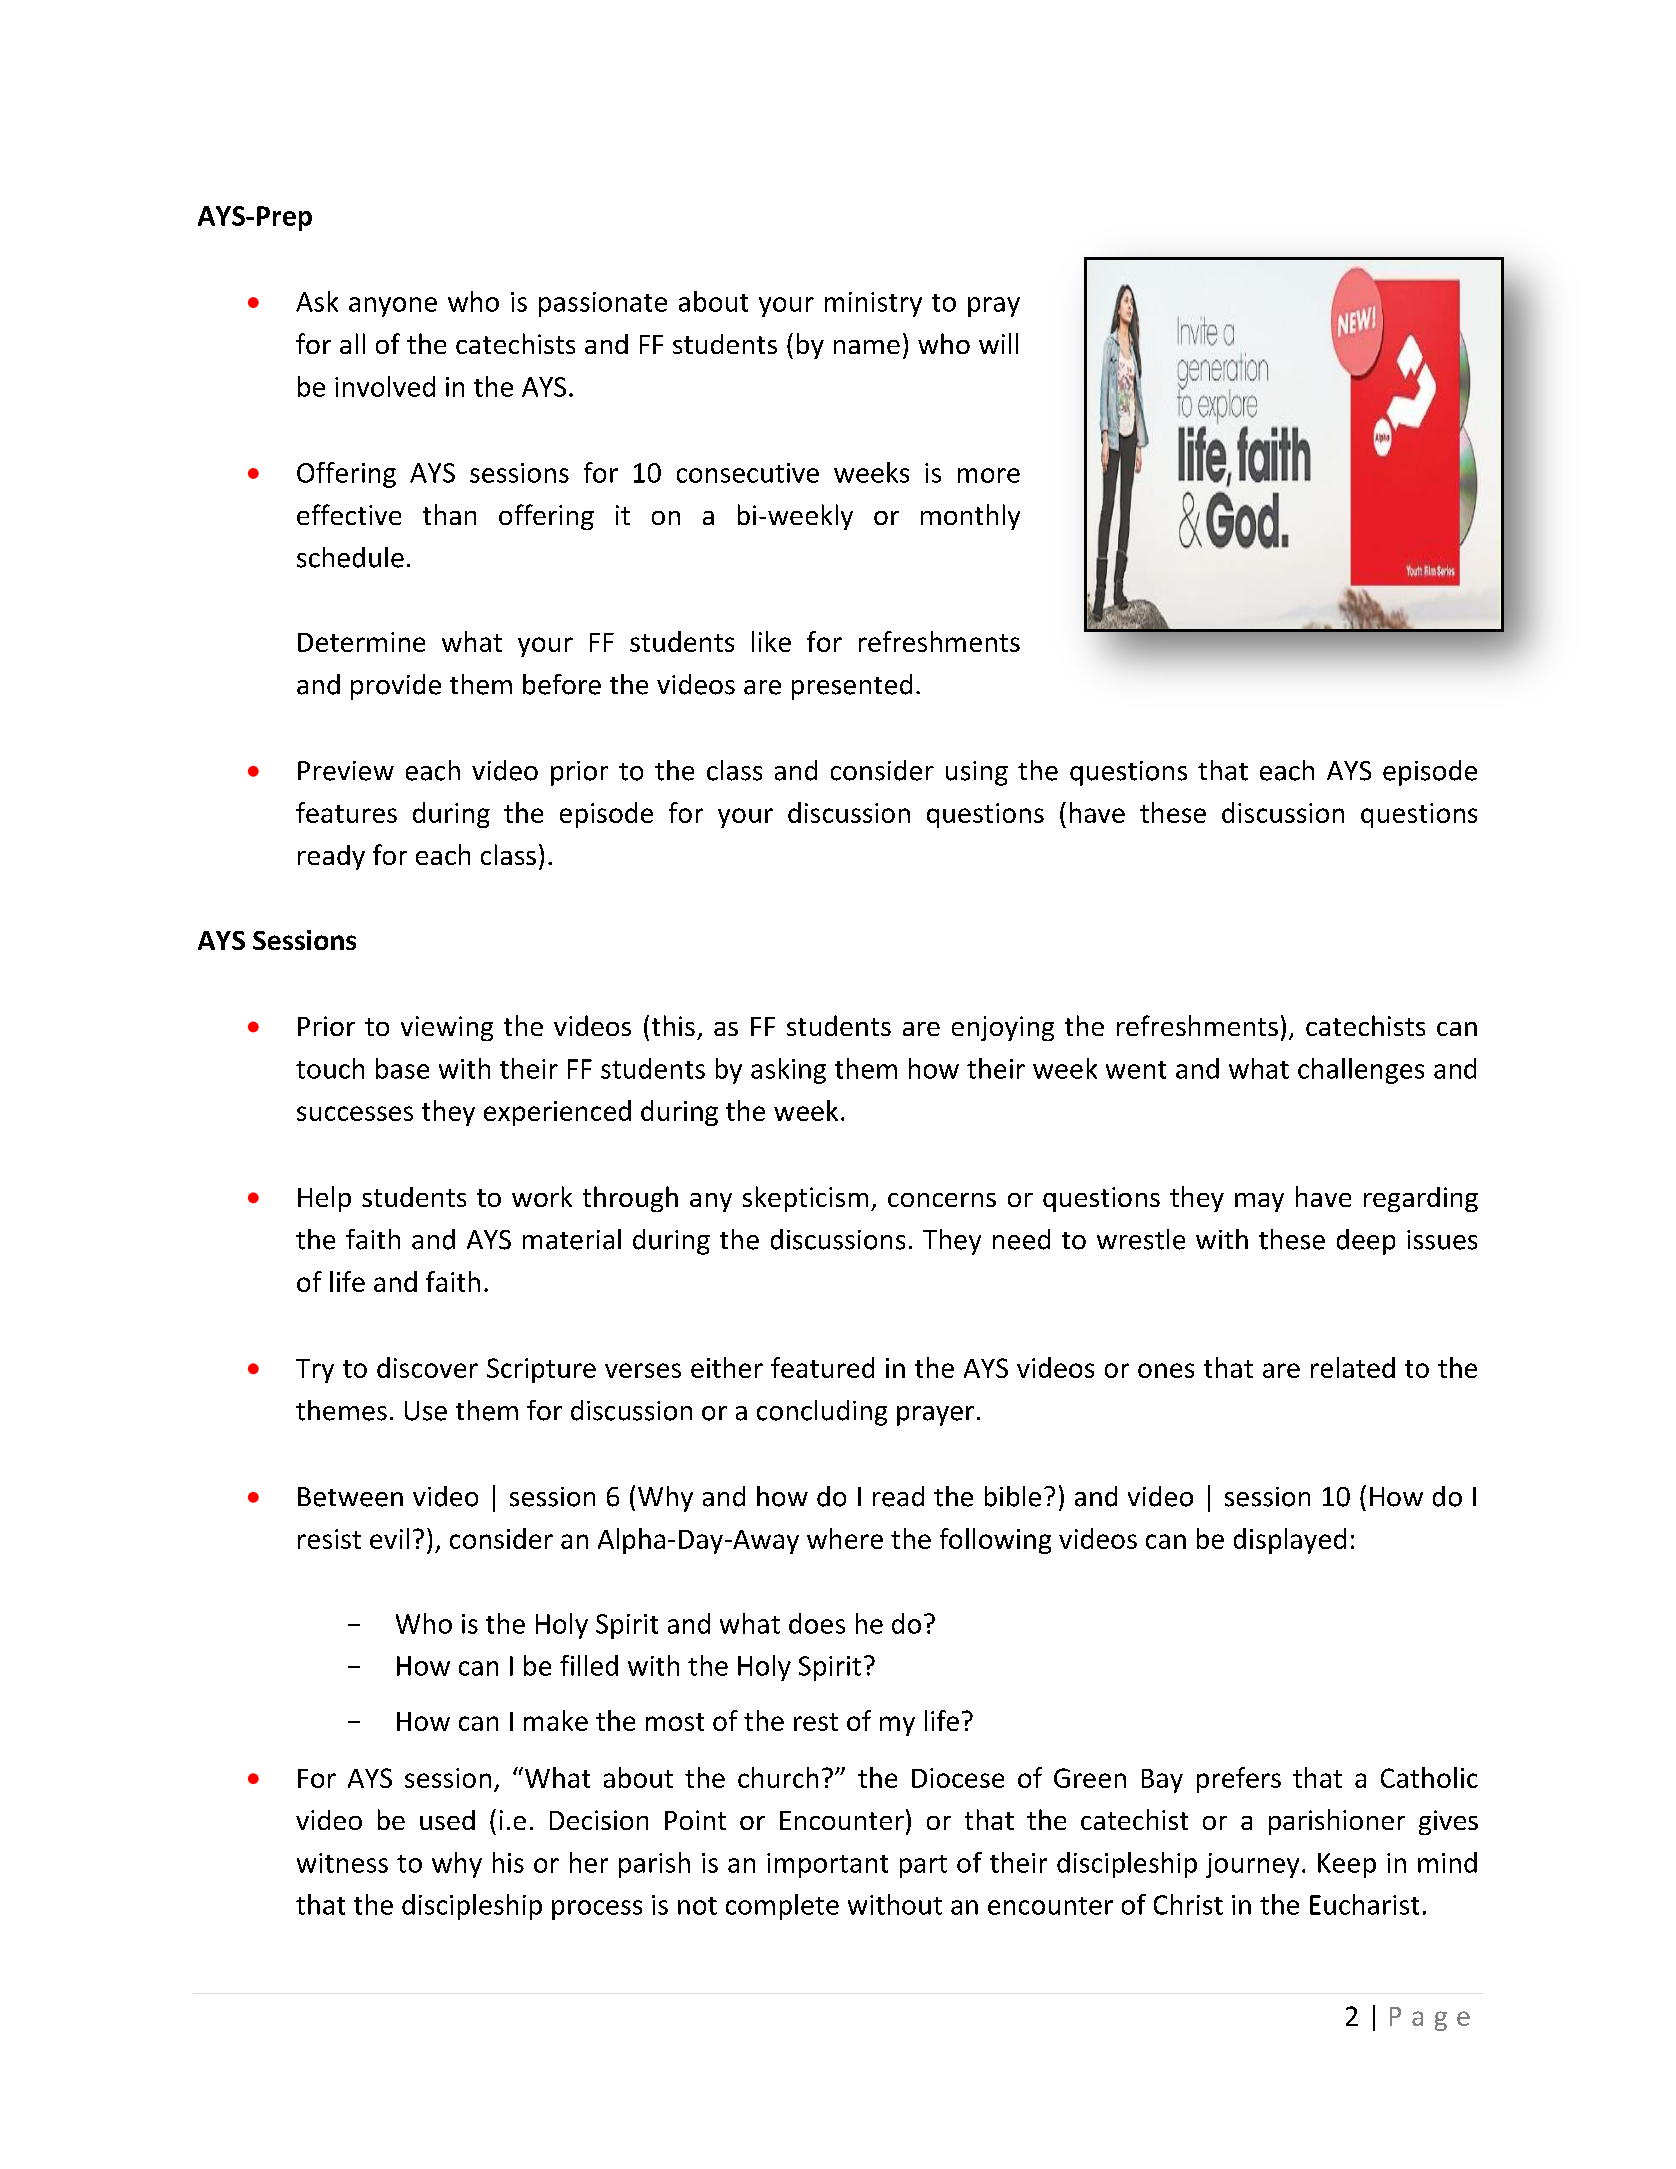 Image resolution: width=1676 pixels, height=2169 pixels. I want to click on using, so click(977, 773).
